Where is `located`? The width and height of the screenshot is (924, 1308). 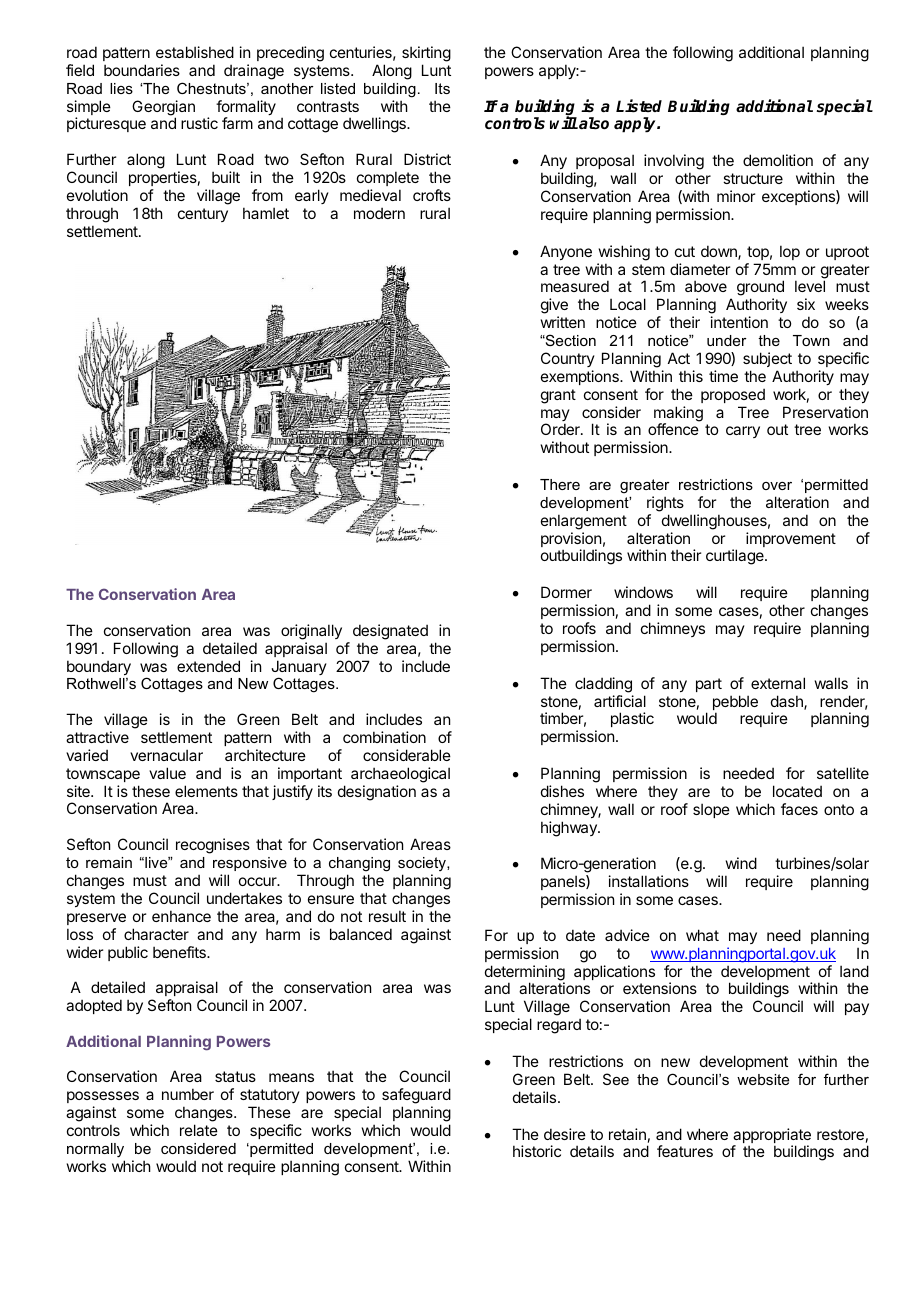
located is located at coordinates (797, 791).
